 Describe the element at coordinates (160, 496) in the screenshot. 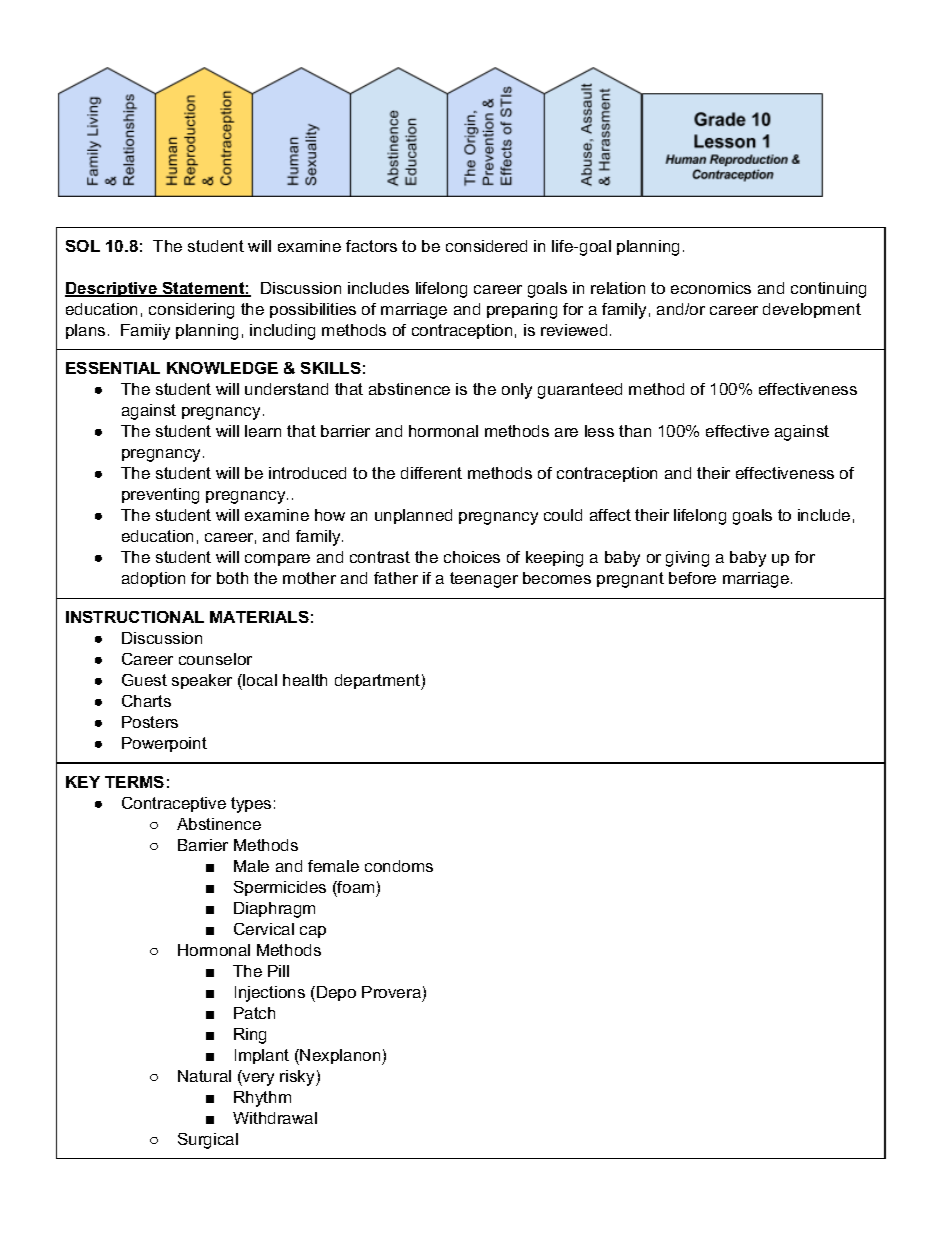

I see `preventing` at that location.
